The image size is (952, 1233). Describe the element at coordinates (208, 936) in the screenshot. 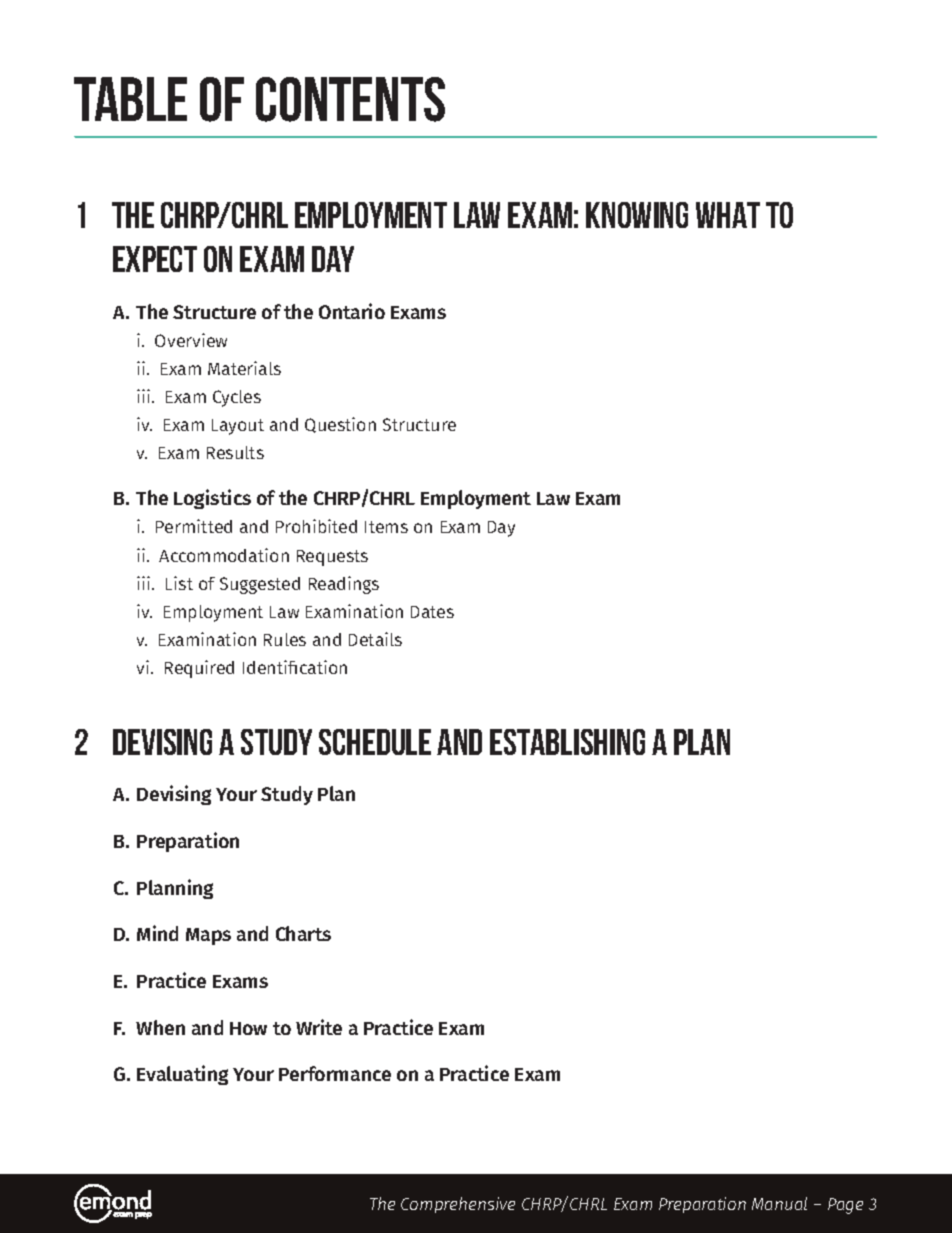

I see `Maps` at that location.
